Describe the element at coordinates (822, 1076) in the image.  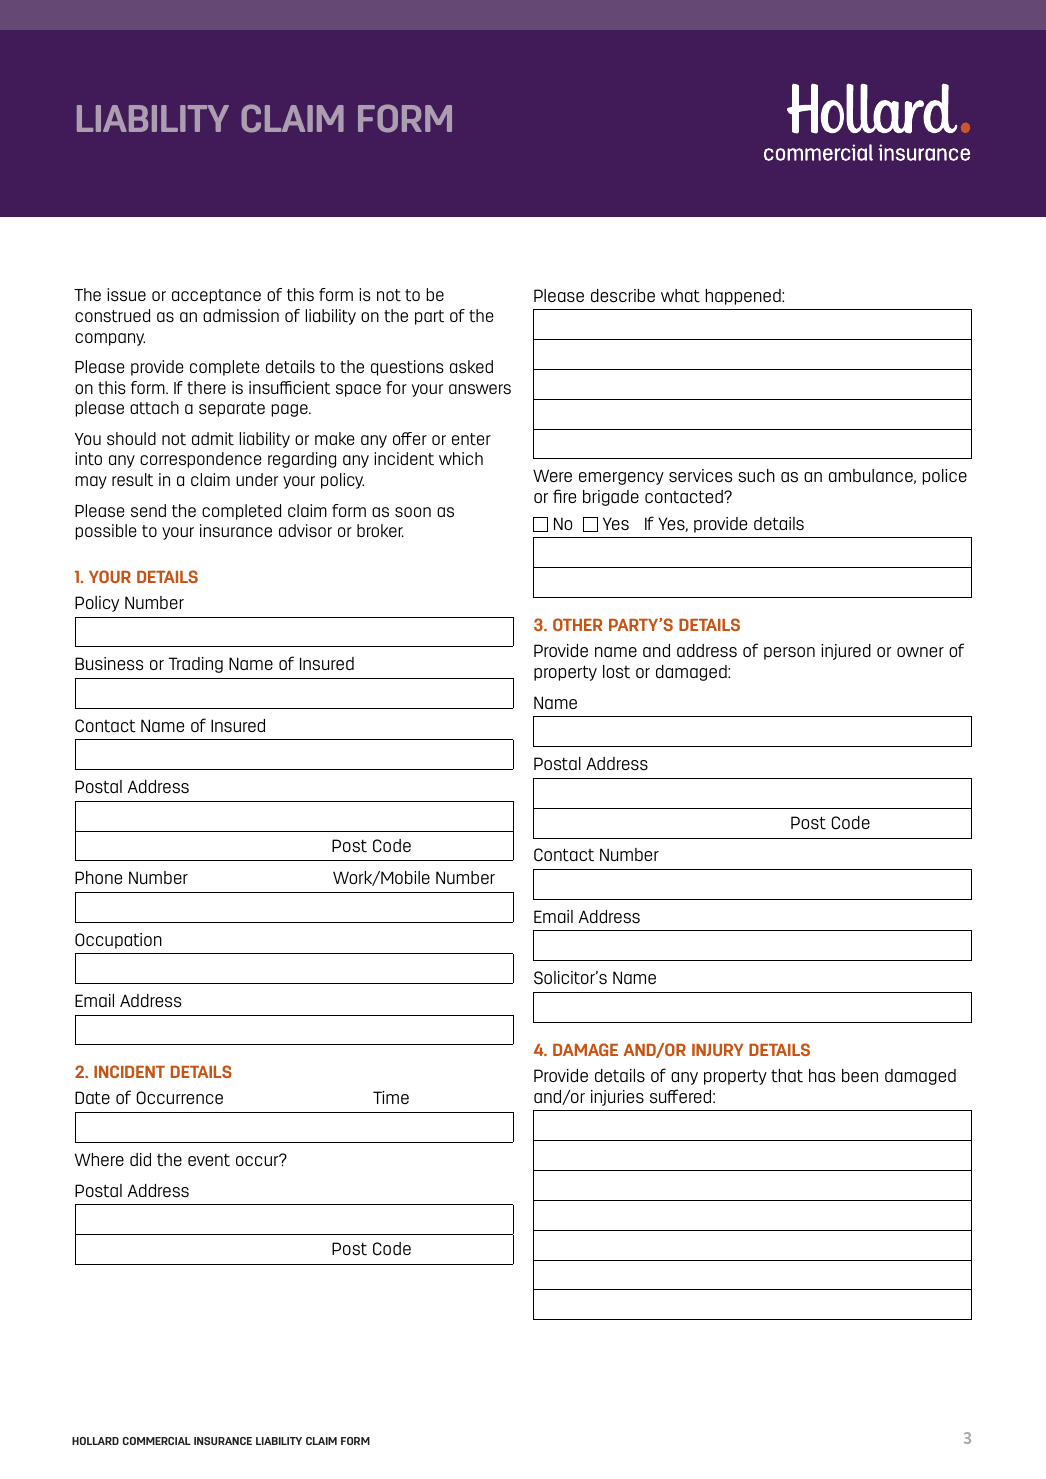
I see `has` at that location.
